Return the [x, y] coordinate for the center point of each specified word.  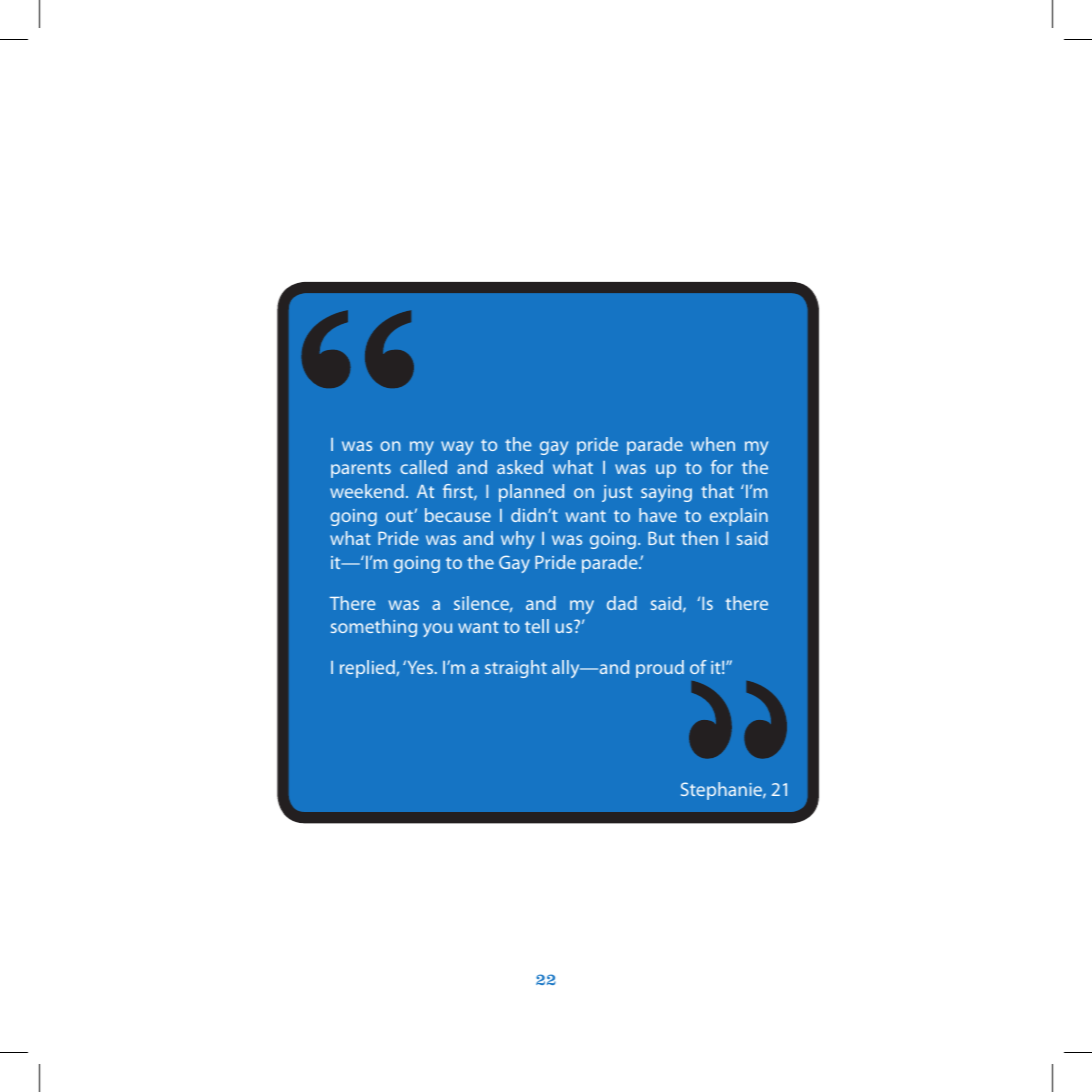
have [658, 515]
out [400, 516]
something [374, 628]
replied [368, 669]
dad [622, 603]
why [517, 540]
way [457, 448]
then [699, 538]
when [713, 444]
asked [520, 467]
